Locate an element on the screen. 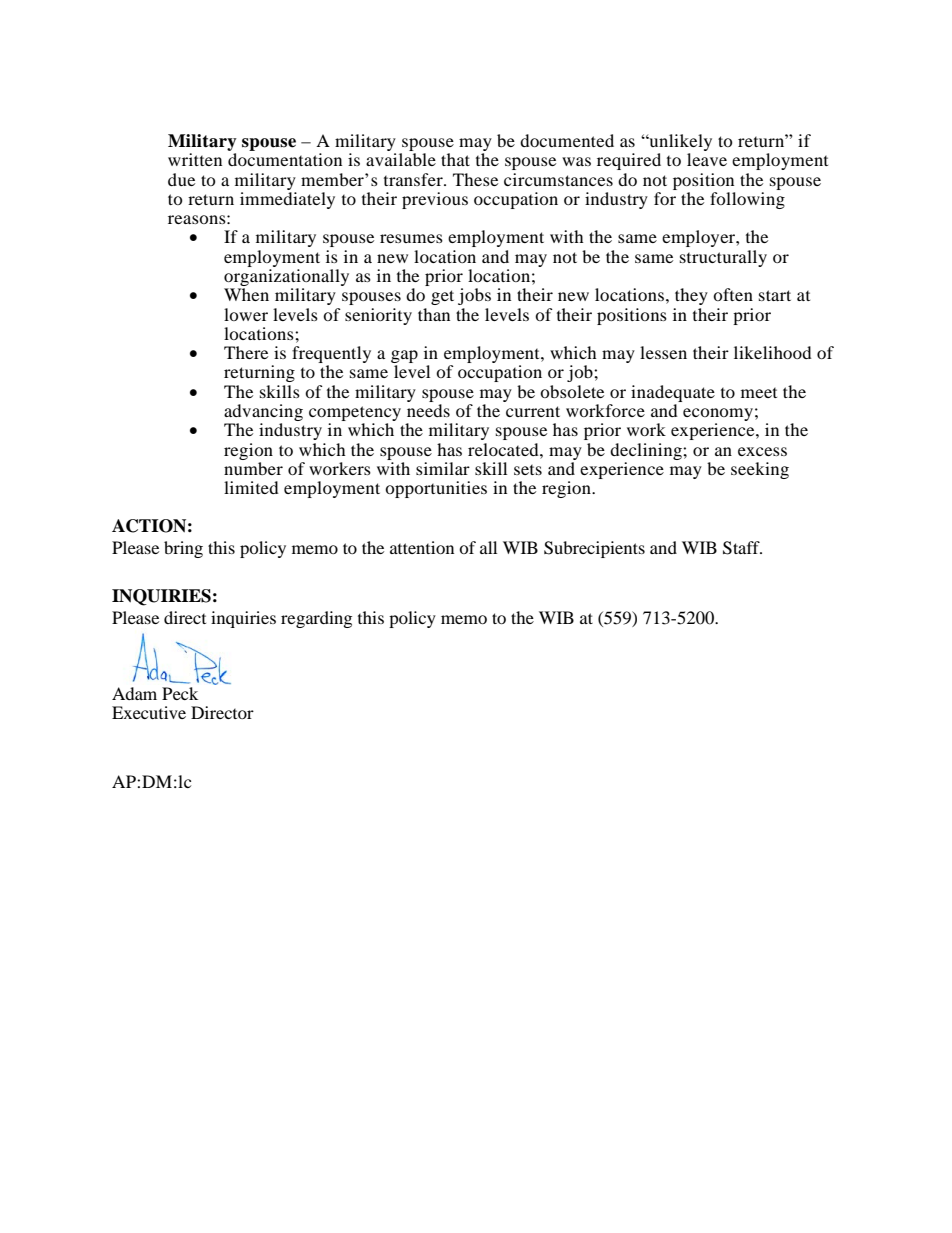 Image resolution: width=952 pixels, height=1233 pixels. written is located at coordinates (195, 159).
